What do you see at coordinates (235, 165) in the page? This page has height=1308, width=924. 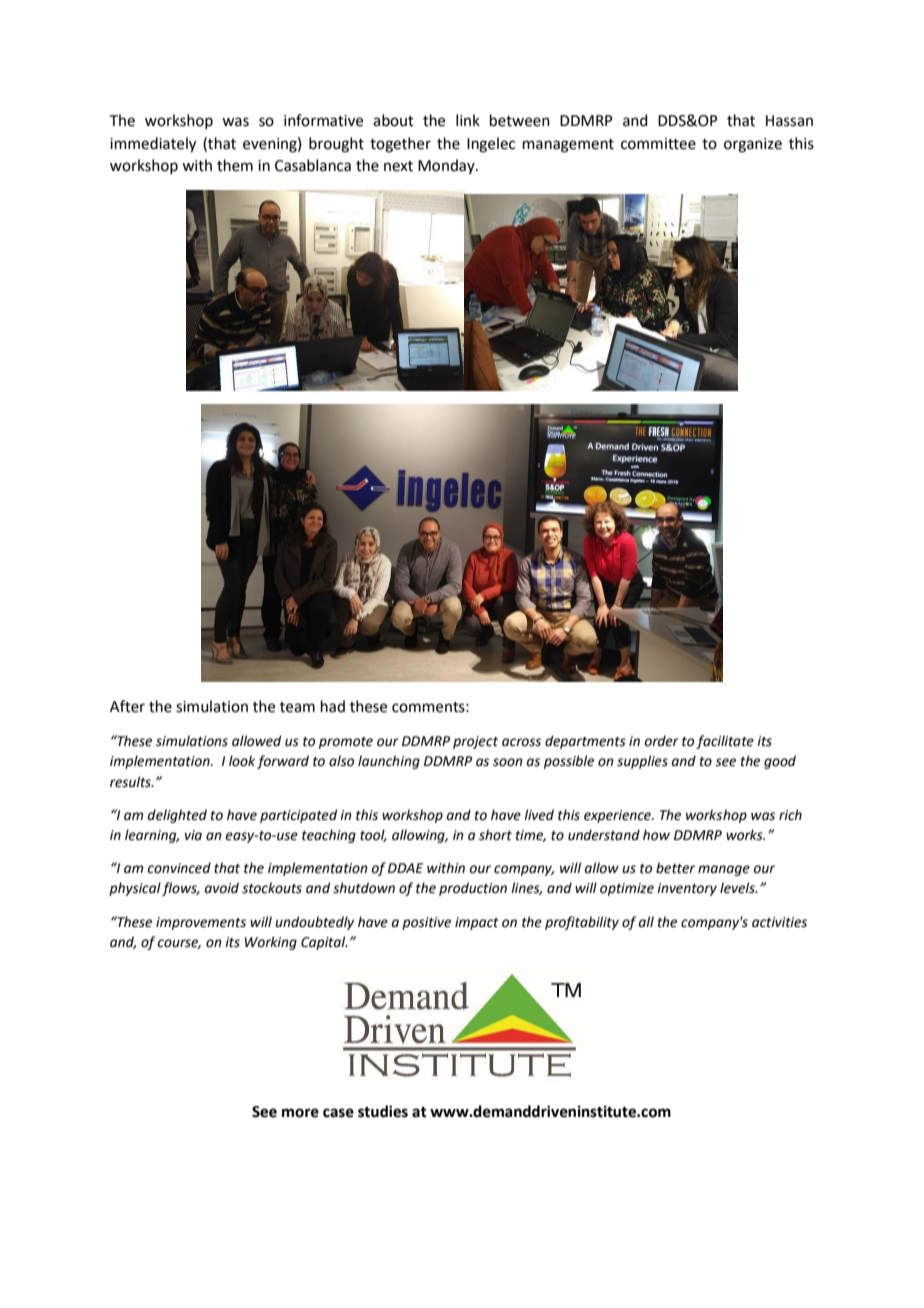 I see `them` at bounding box center [235, 165].
